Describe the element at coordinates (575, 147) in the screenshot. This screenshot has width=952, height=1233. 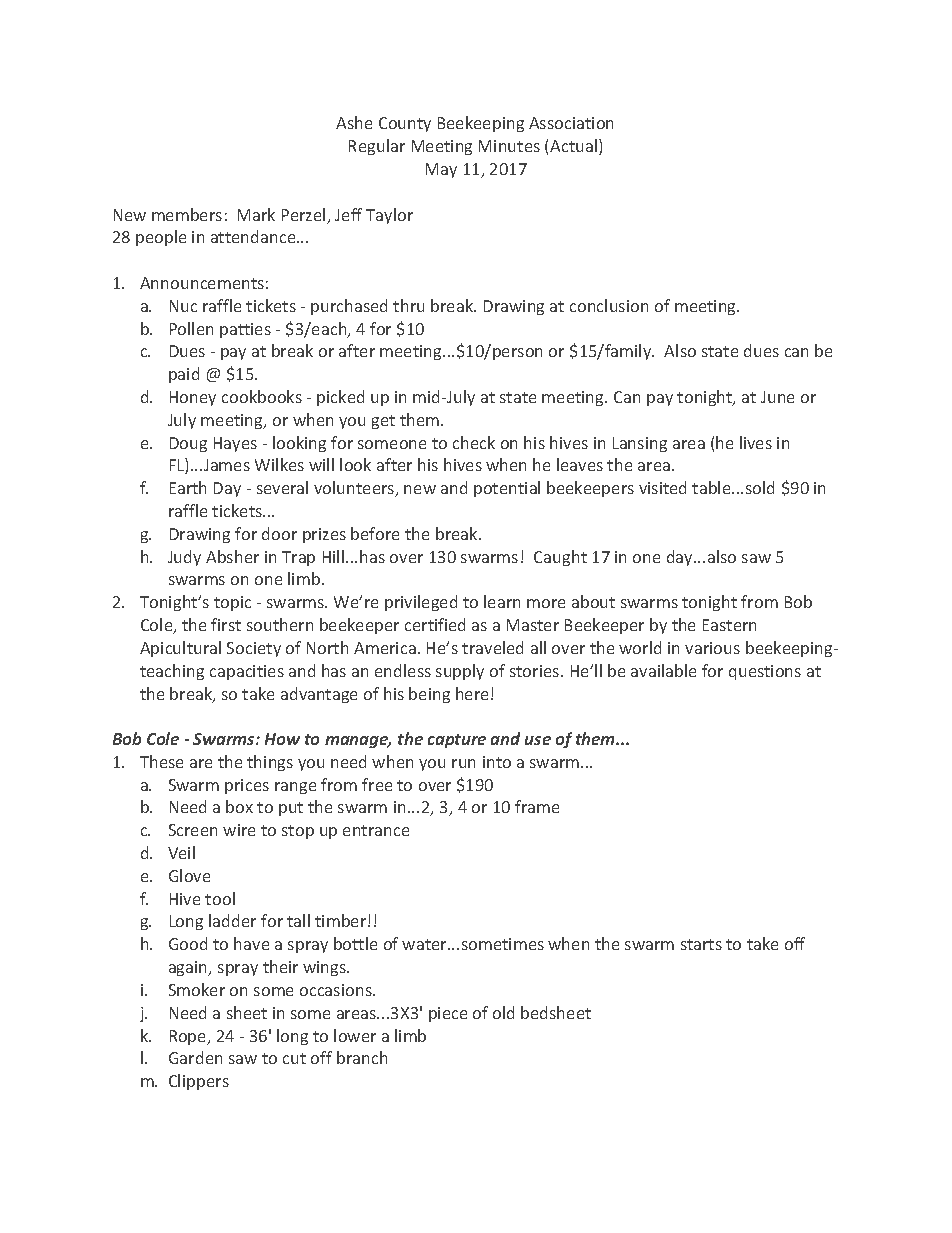
I see `Actual` at that location.
